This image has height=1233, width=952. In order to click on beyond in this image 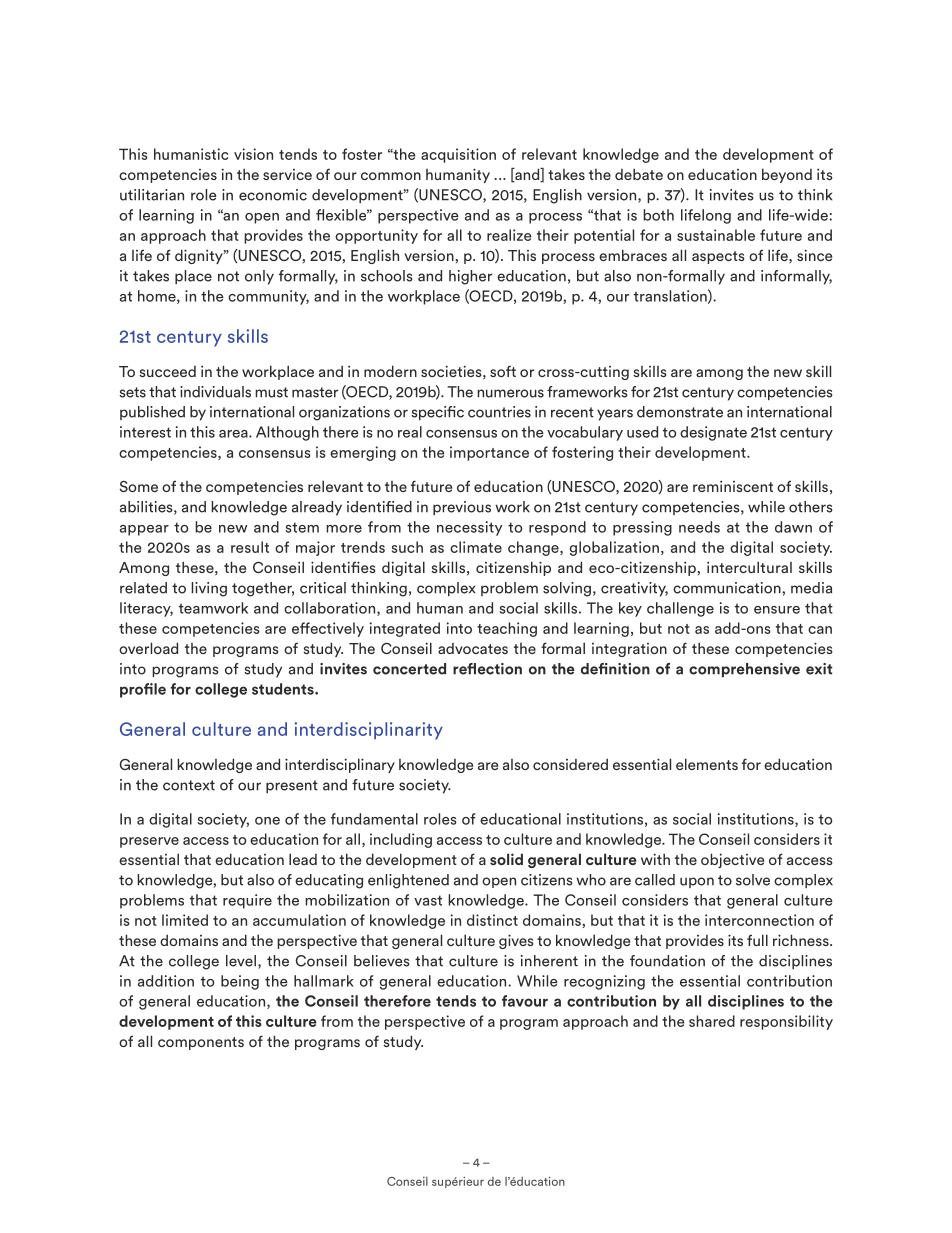, I will do `click(787, 175)`.
